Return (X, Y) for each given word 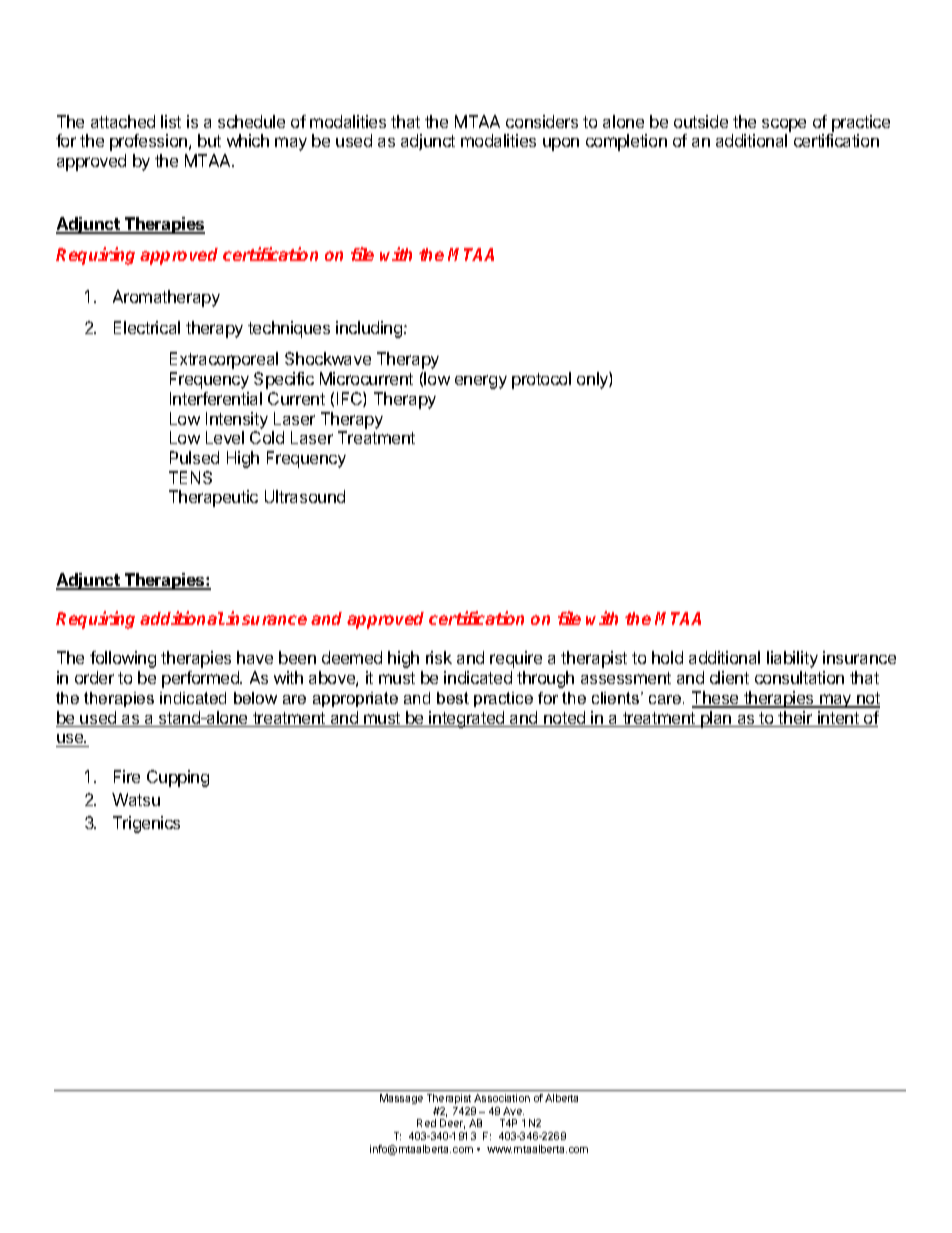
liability (792, 659)
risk (439, 657)
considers (542, 121)
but (209, 140)
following (123, 659)
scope (784, 125)
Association (502, 1098)
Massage (401, 1099)
